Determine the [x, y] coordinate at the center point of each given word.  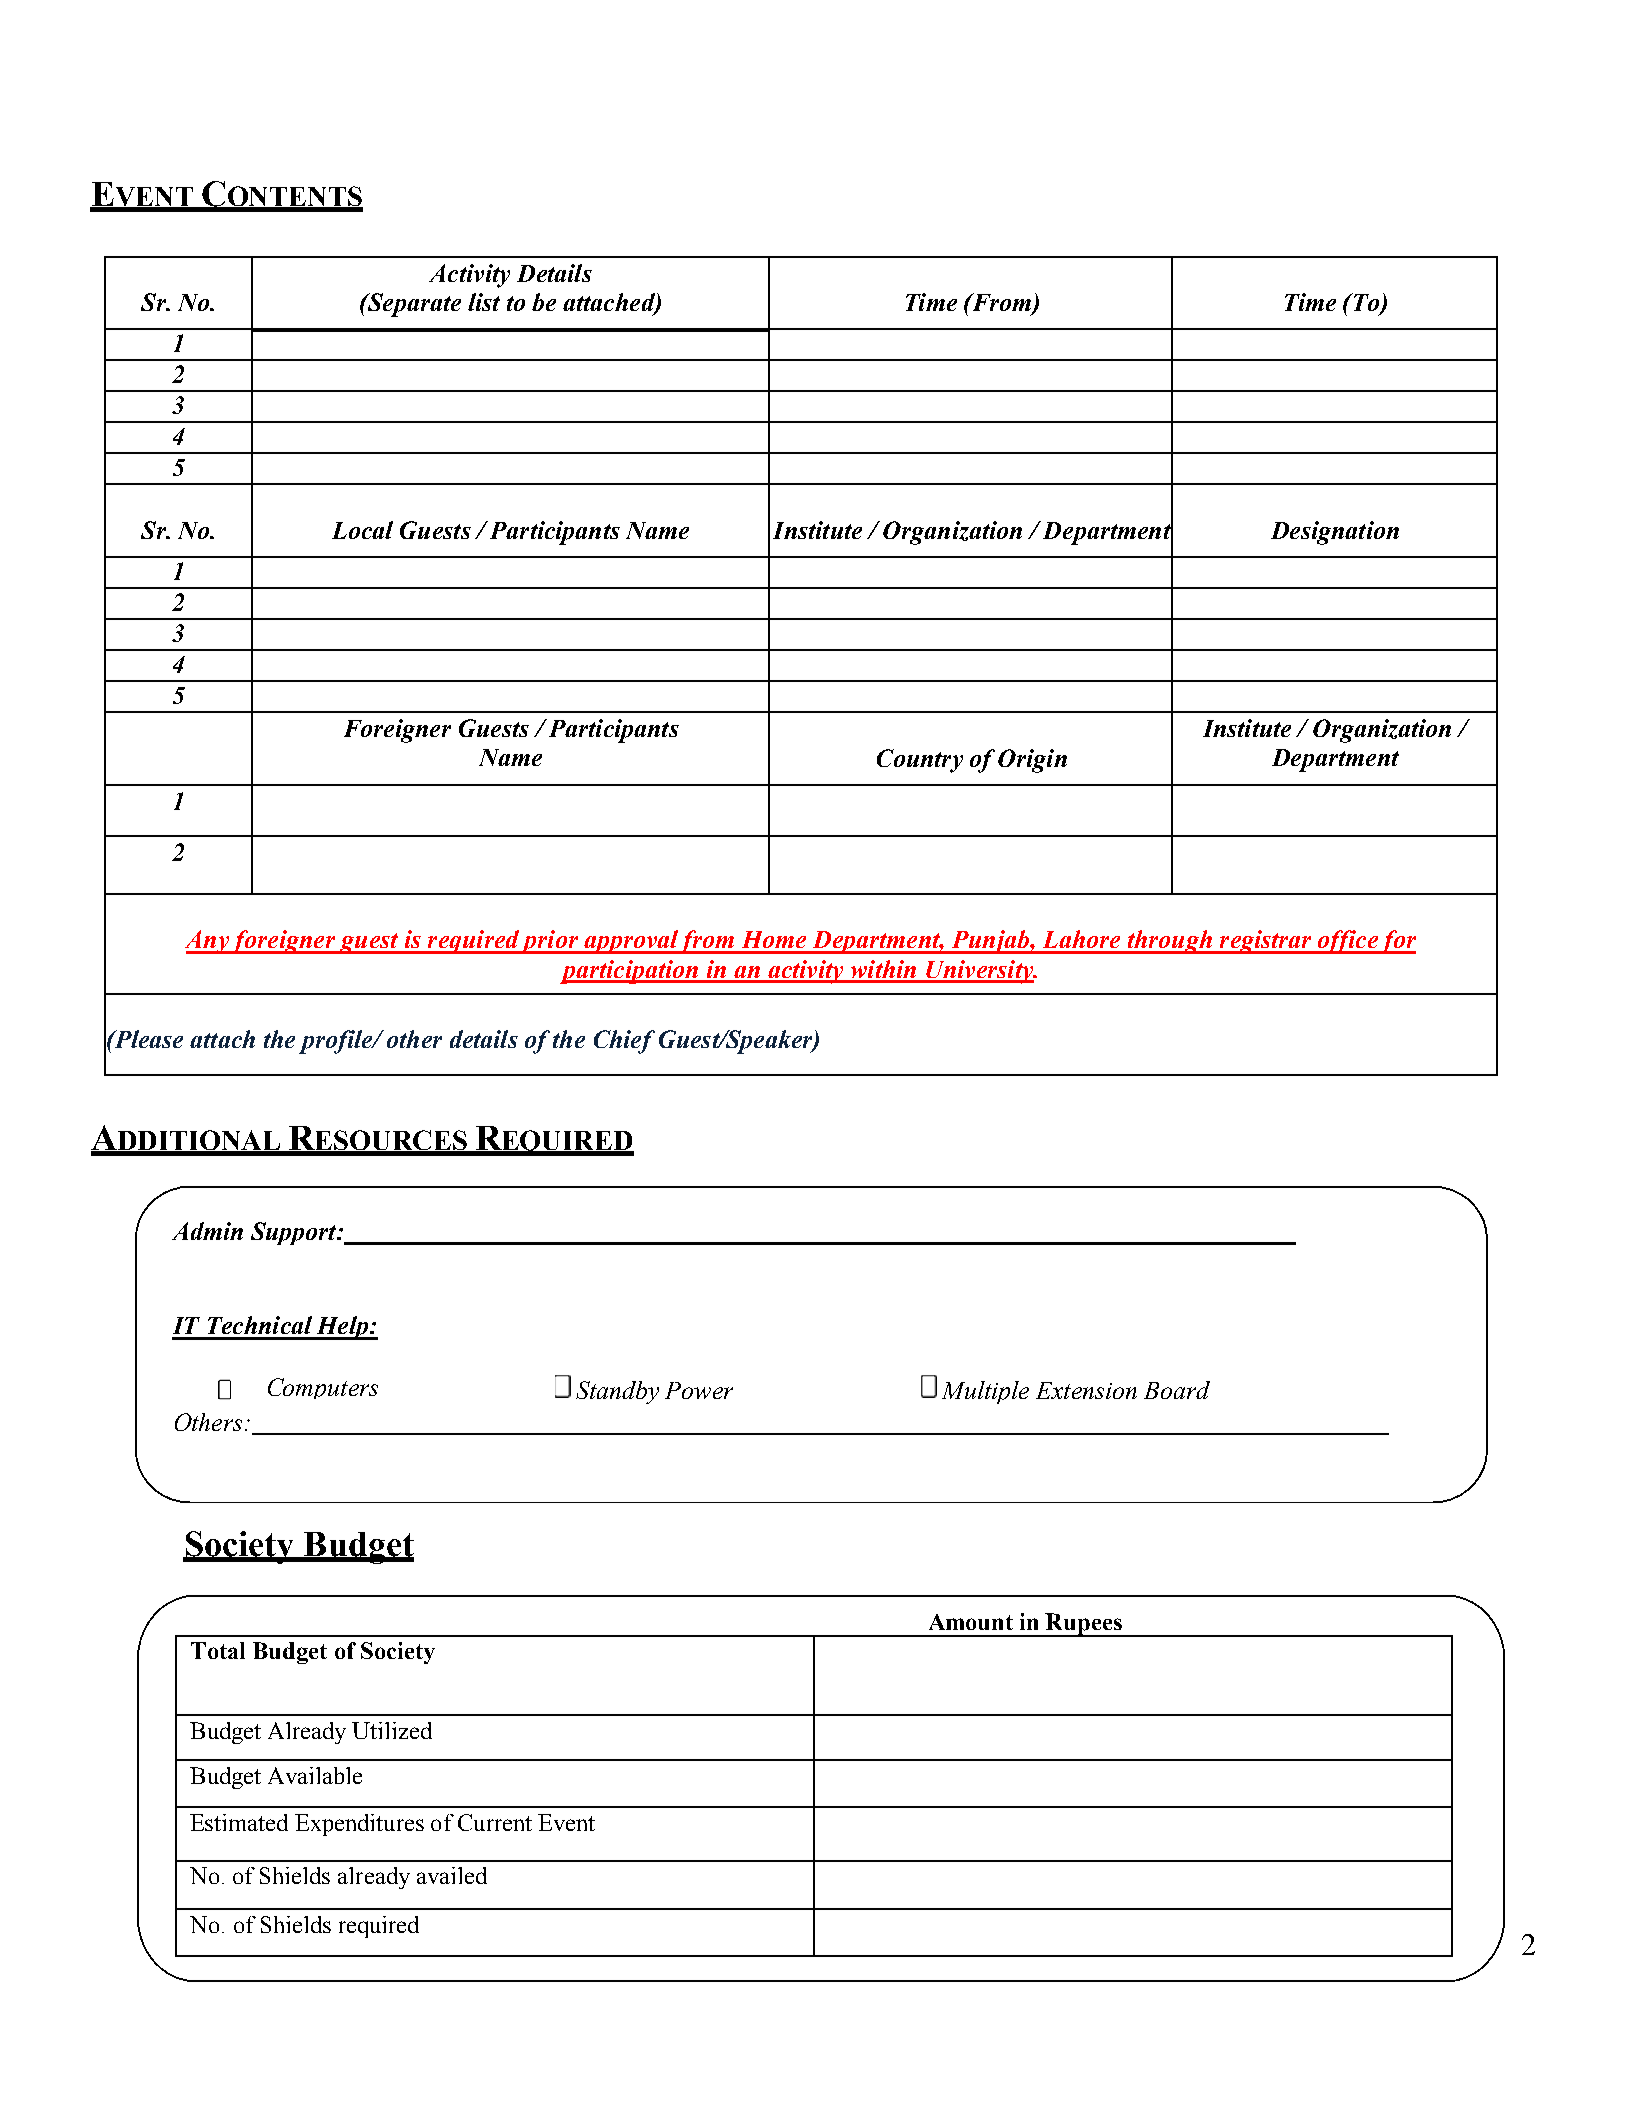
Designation [1335, 533]
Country [920, 761]
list [484, 302]
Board [1177, 1390]
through [1169, 942]
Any [208, 942]
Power [699, 1390]
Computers [323, 1388]
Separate [413, 305]
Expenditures [359, 1825]
